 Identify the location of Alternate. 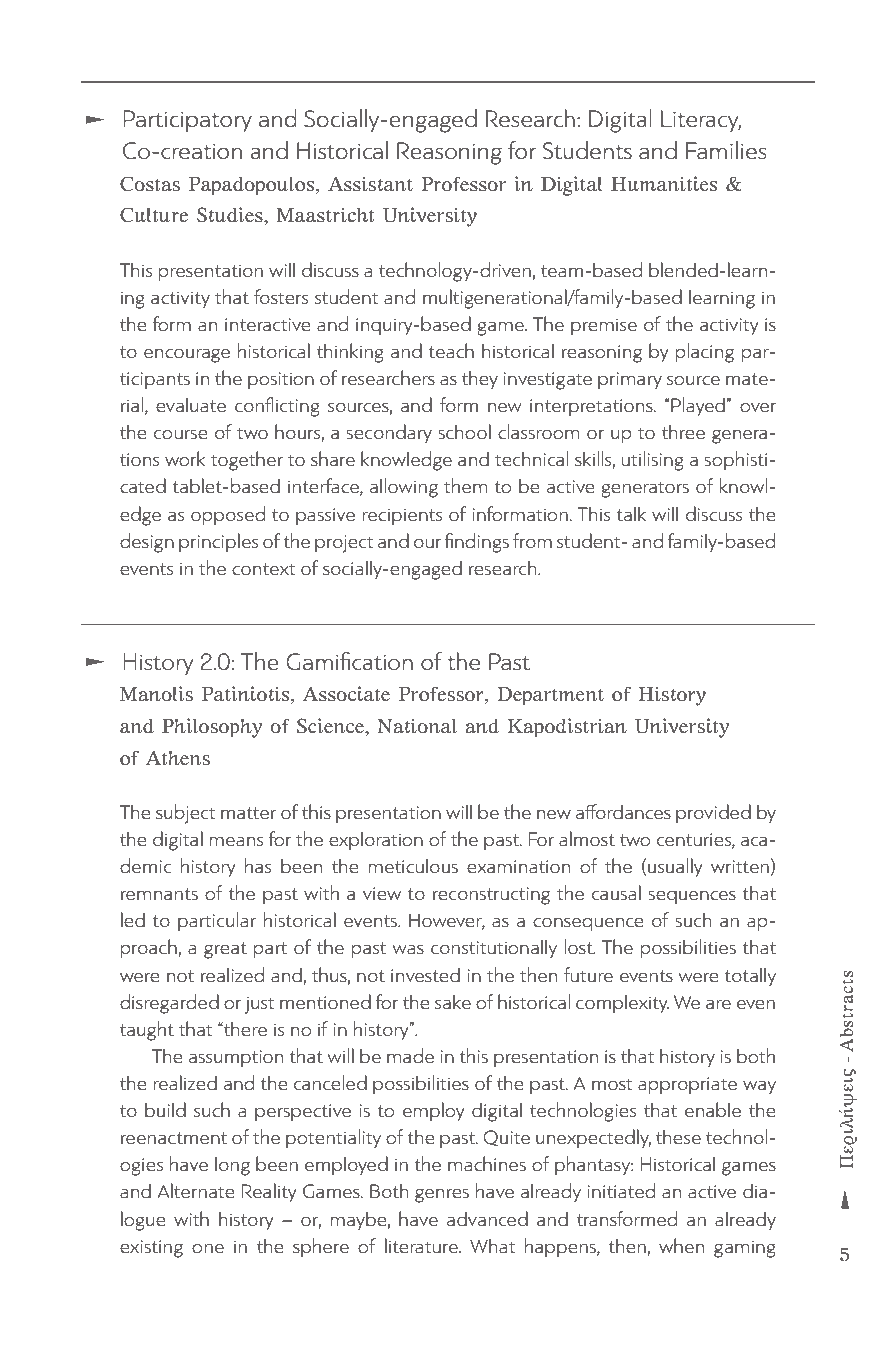
(196, 1190).
